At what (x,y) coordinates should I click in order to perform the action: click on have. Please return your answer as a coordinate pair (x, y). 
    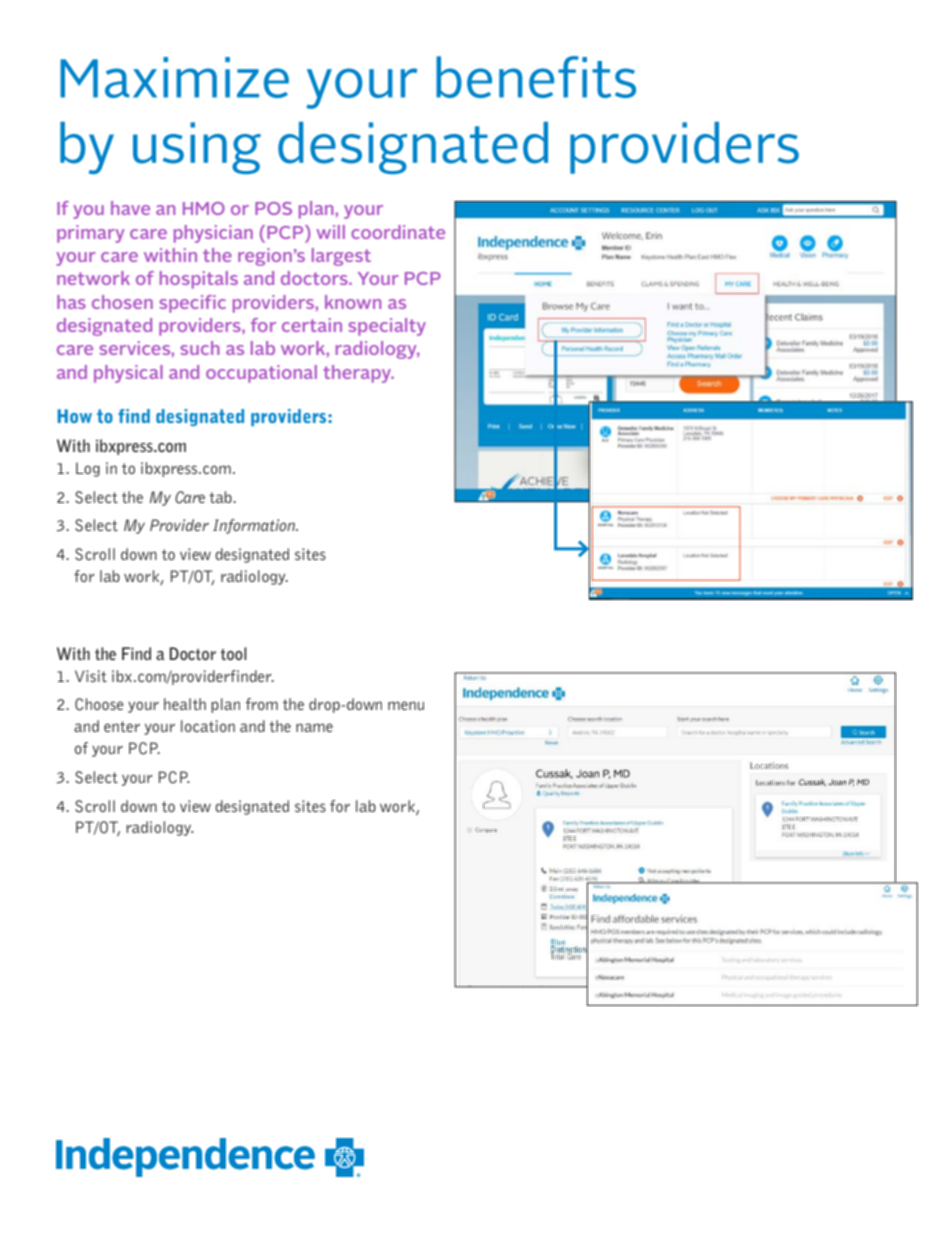
    Looking at the image, I should click on (130, 208).
